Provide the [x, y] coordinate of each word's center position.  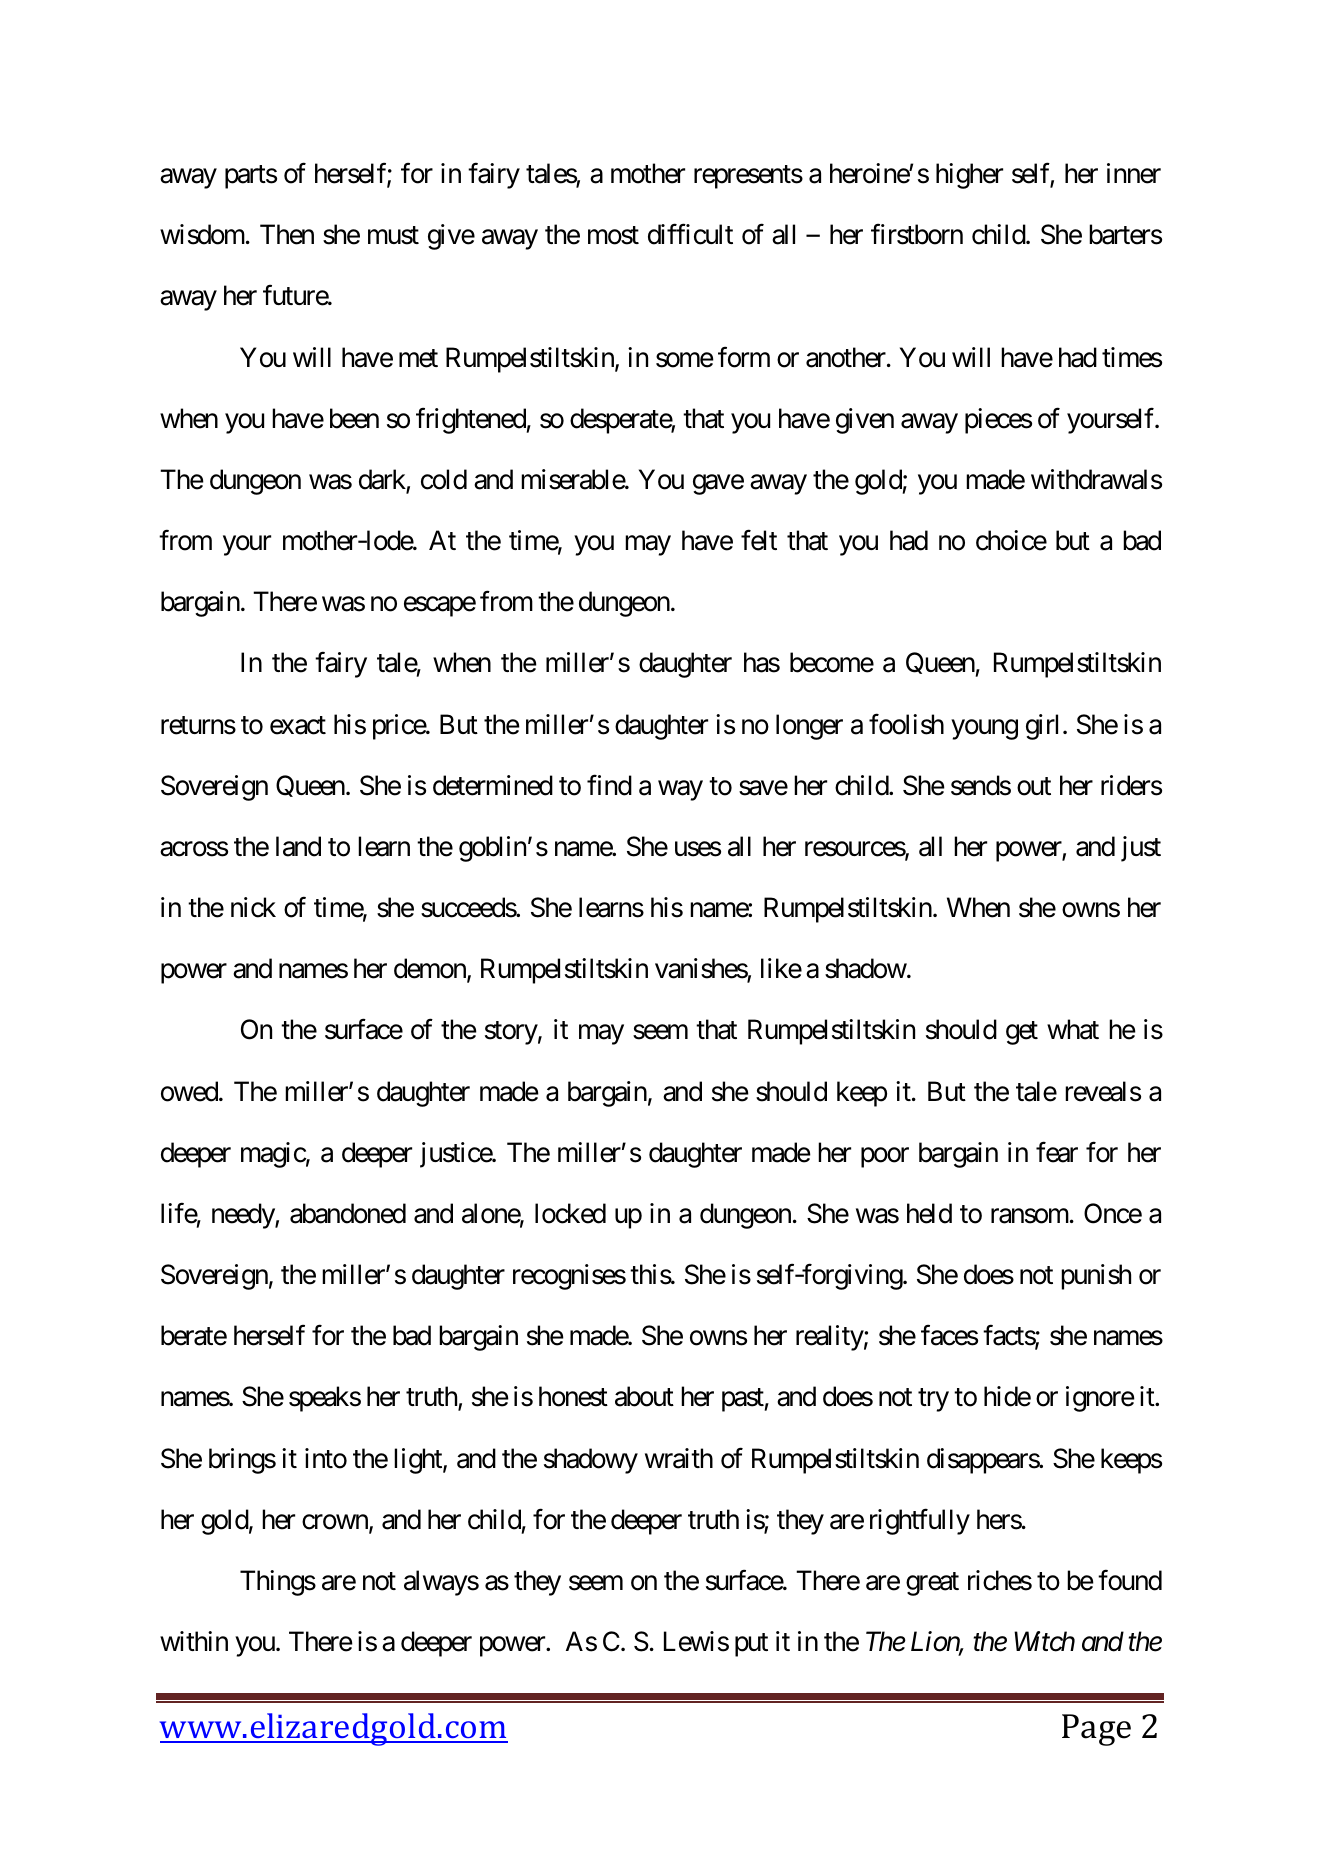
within [194, 1641]
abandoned [348, 1213]
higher [969, 176]
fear [1057, 1152]
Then [287, 234]
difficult [690, 234]
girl [1042, 727]
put [751, 1645]
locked [570, 1213]
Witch [1044, 1641]
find [609, 785]
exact [298, 725]
